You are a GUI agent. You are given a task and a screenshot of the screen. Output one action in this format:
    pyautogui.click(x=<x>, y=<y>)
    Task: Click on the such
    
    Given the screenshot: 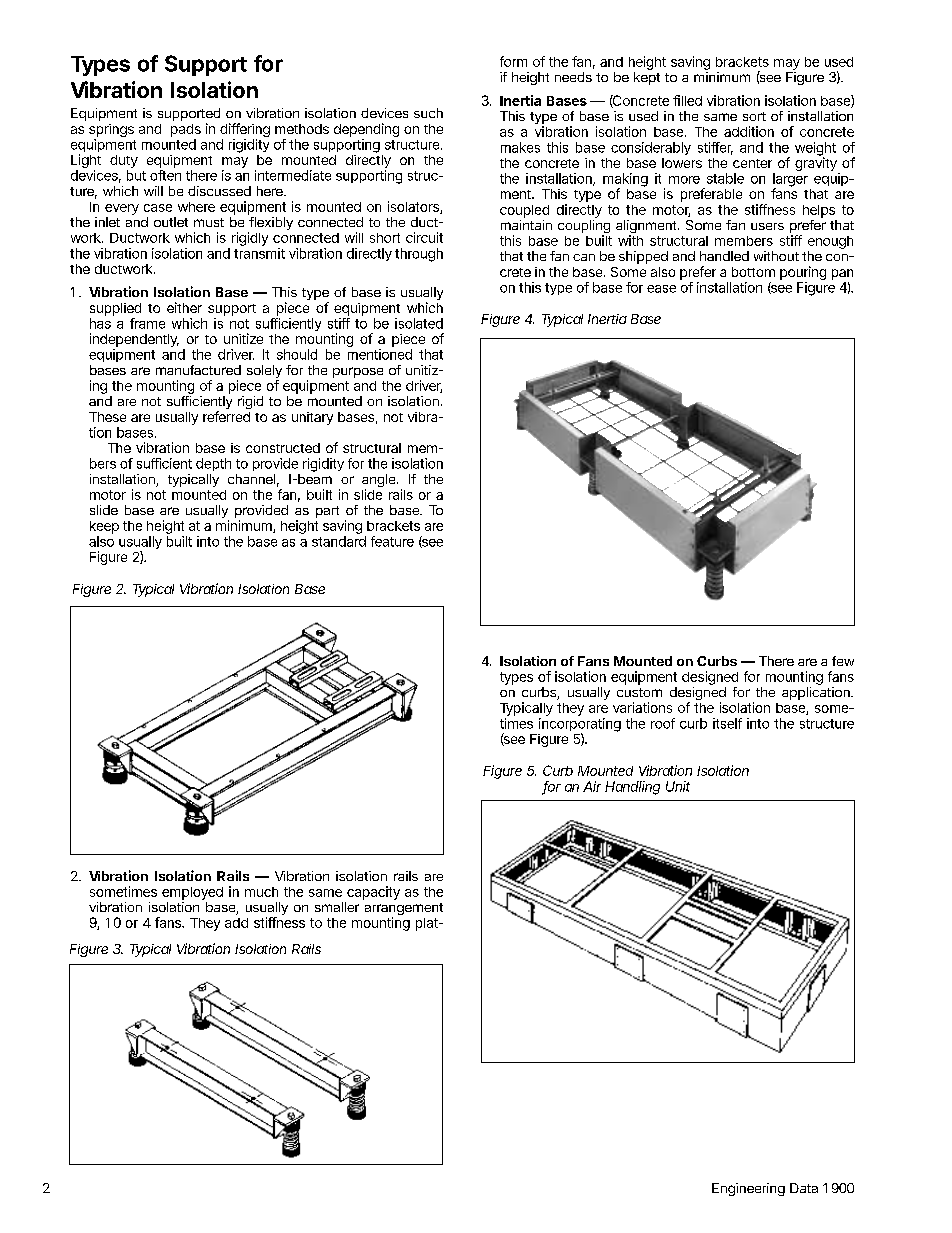 What is the action you would take?
    pyautogui.click(x=428, y=113)
